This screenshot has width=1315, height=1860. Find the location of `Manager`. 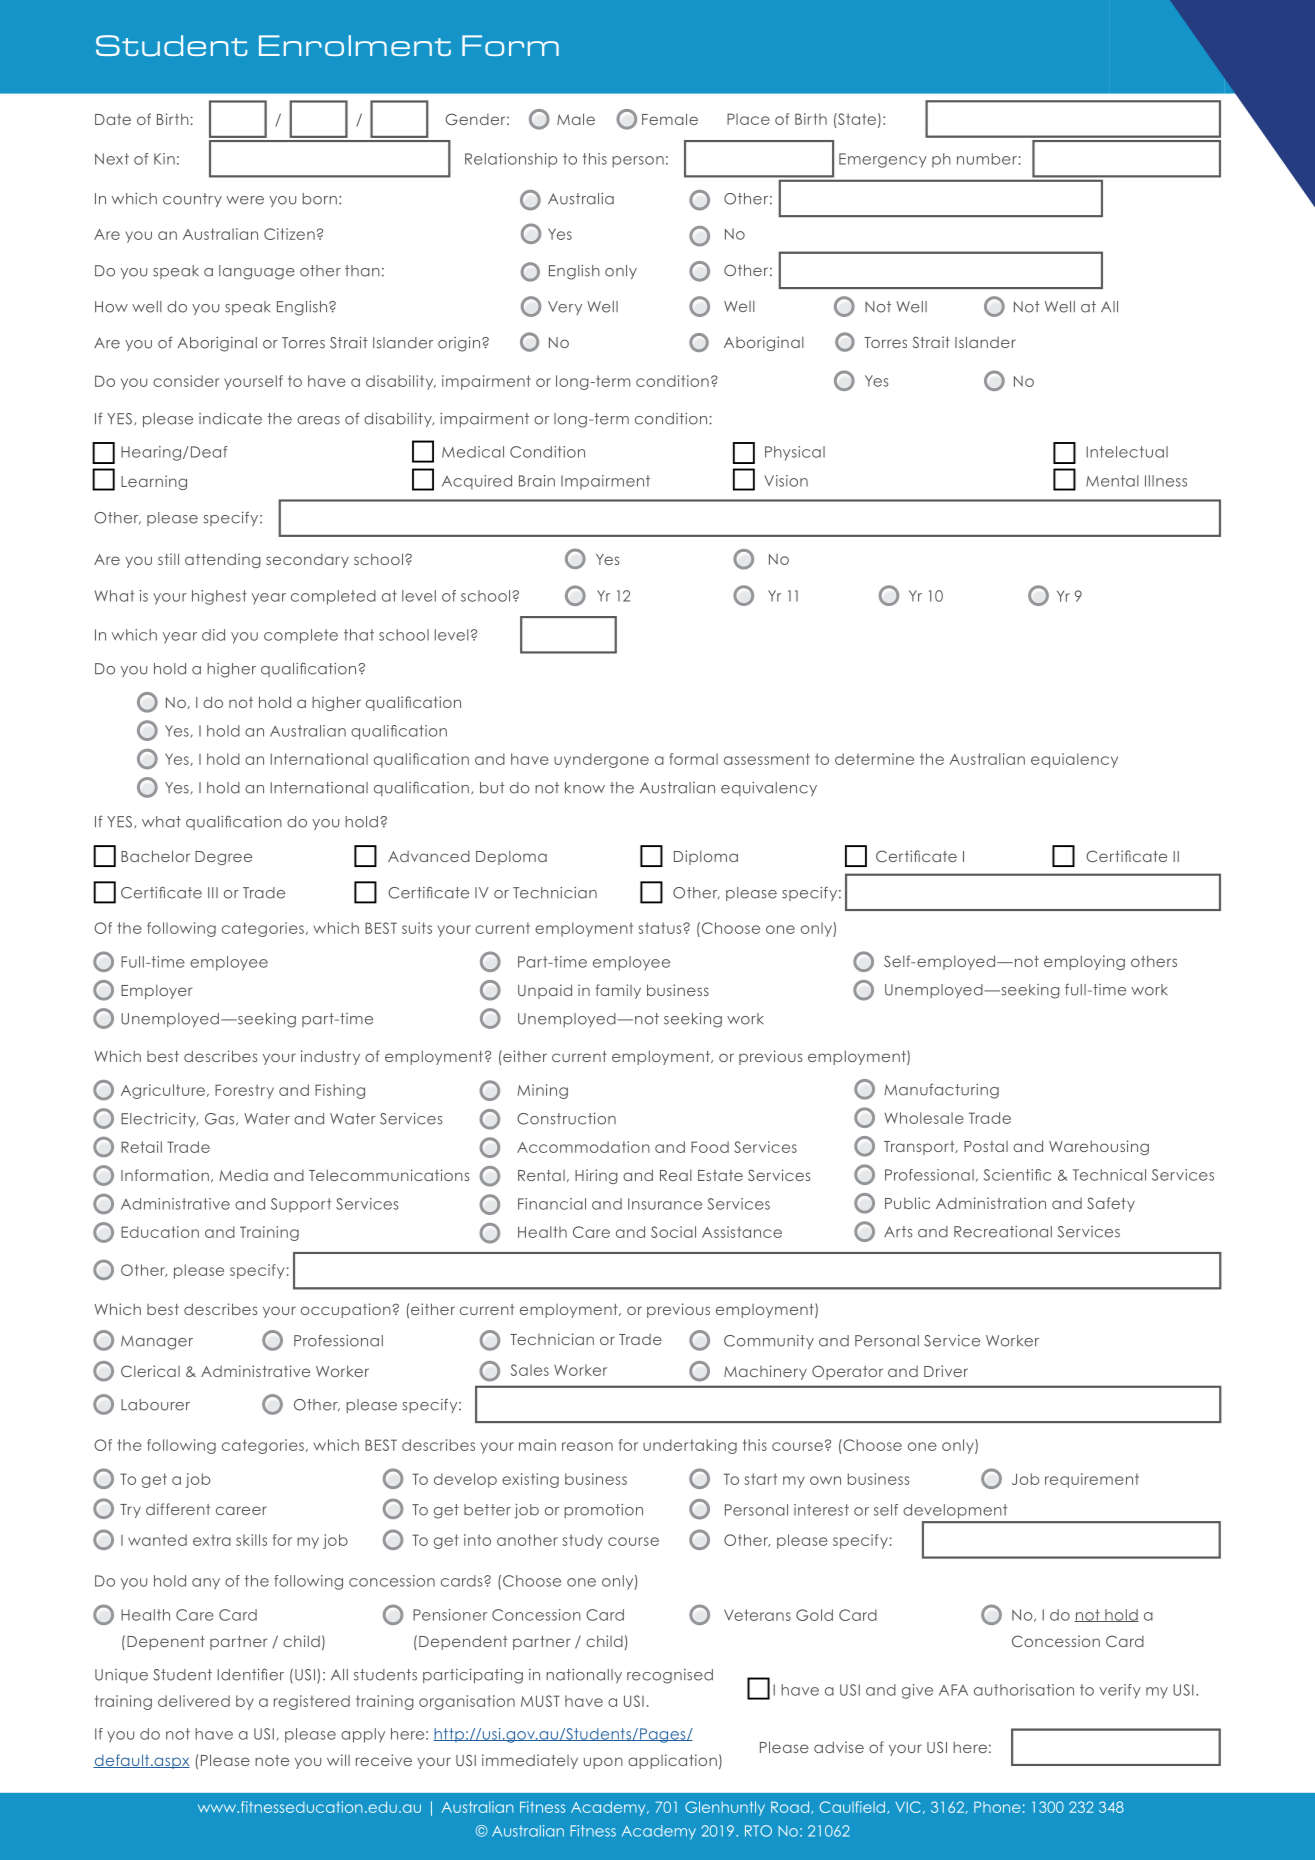

Manager is located at coordinates (157, 1342).
